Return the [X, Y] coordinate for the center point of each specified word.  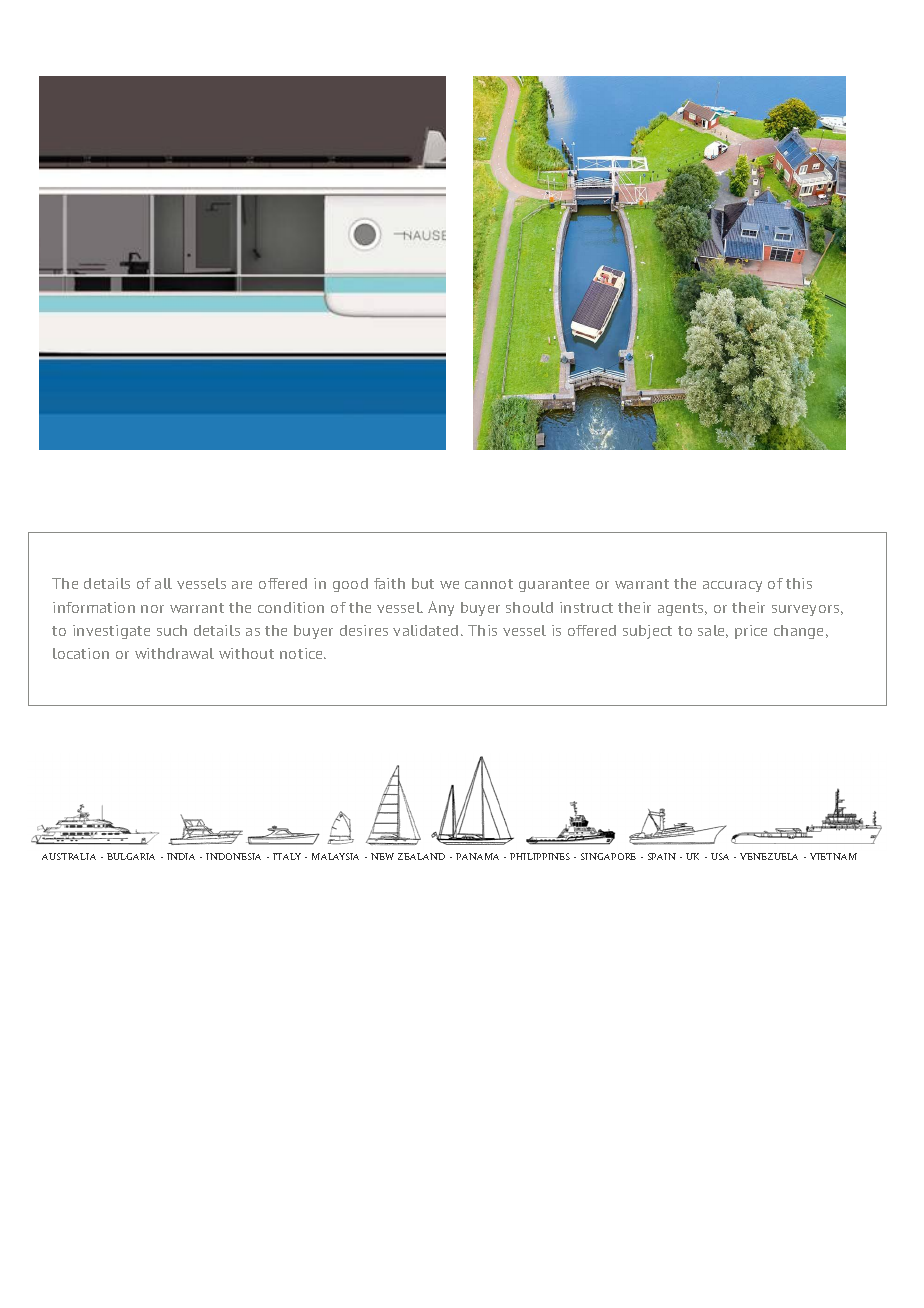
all [163, 583]
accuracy [732, 586]
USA [720, 856]
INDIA [181, 856]
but [423, 583]
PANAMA [477, 856]
